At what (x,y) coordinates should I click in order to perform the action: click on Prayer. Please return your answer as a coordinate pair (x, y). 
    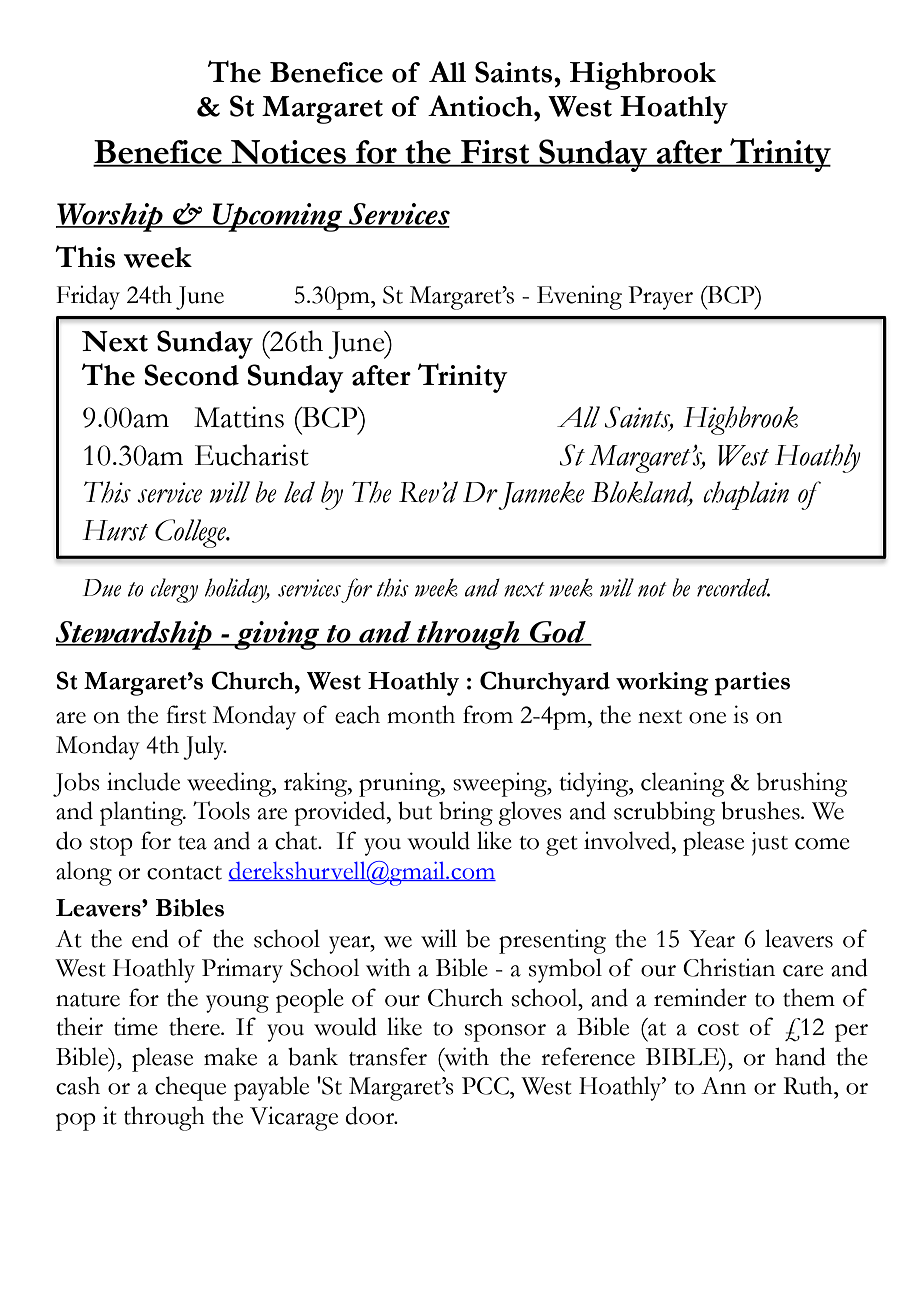
    Looking at the image, I should click on (660, 298).
